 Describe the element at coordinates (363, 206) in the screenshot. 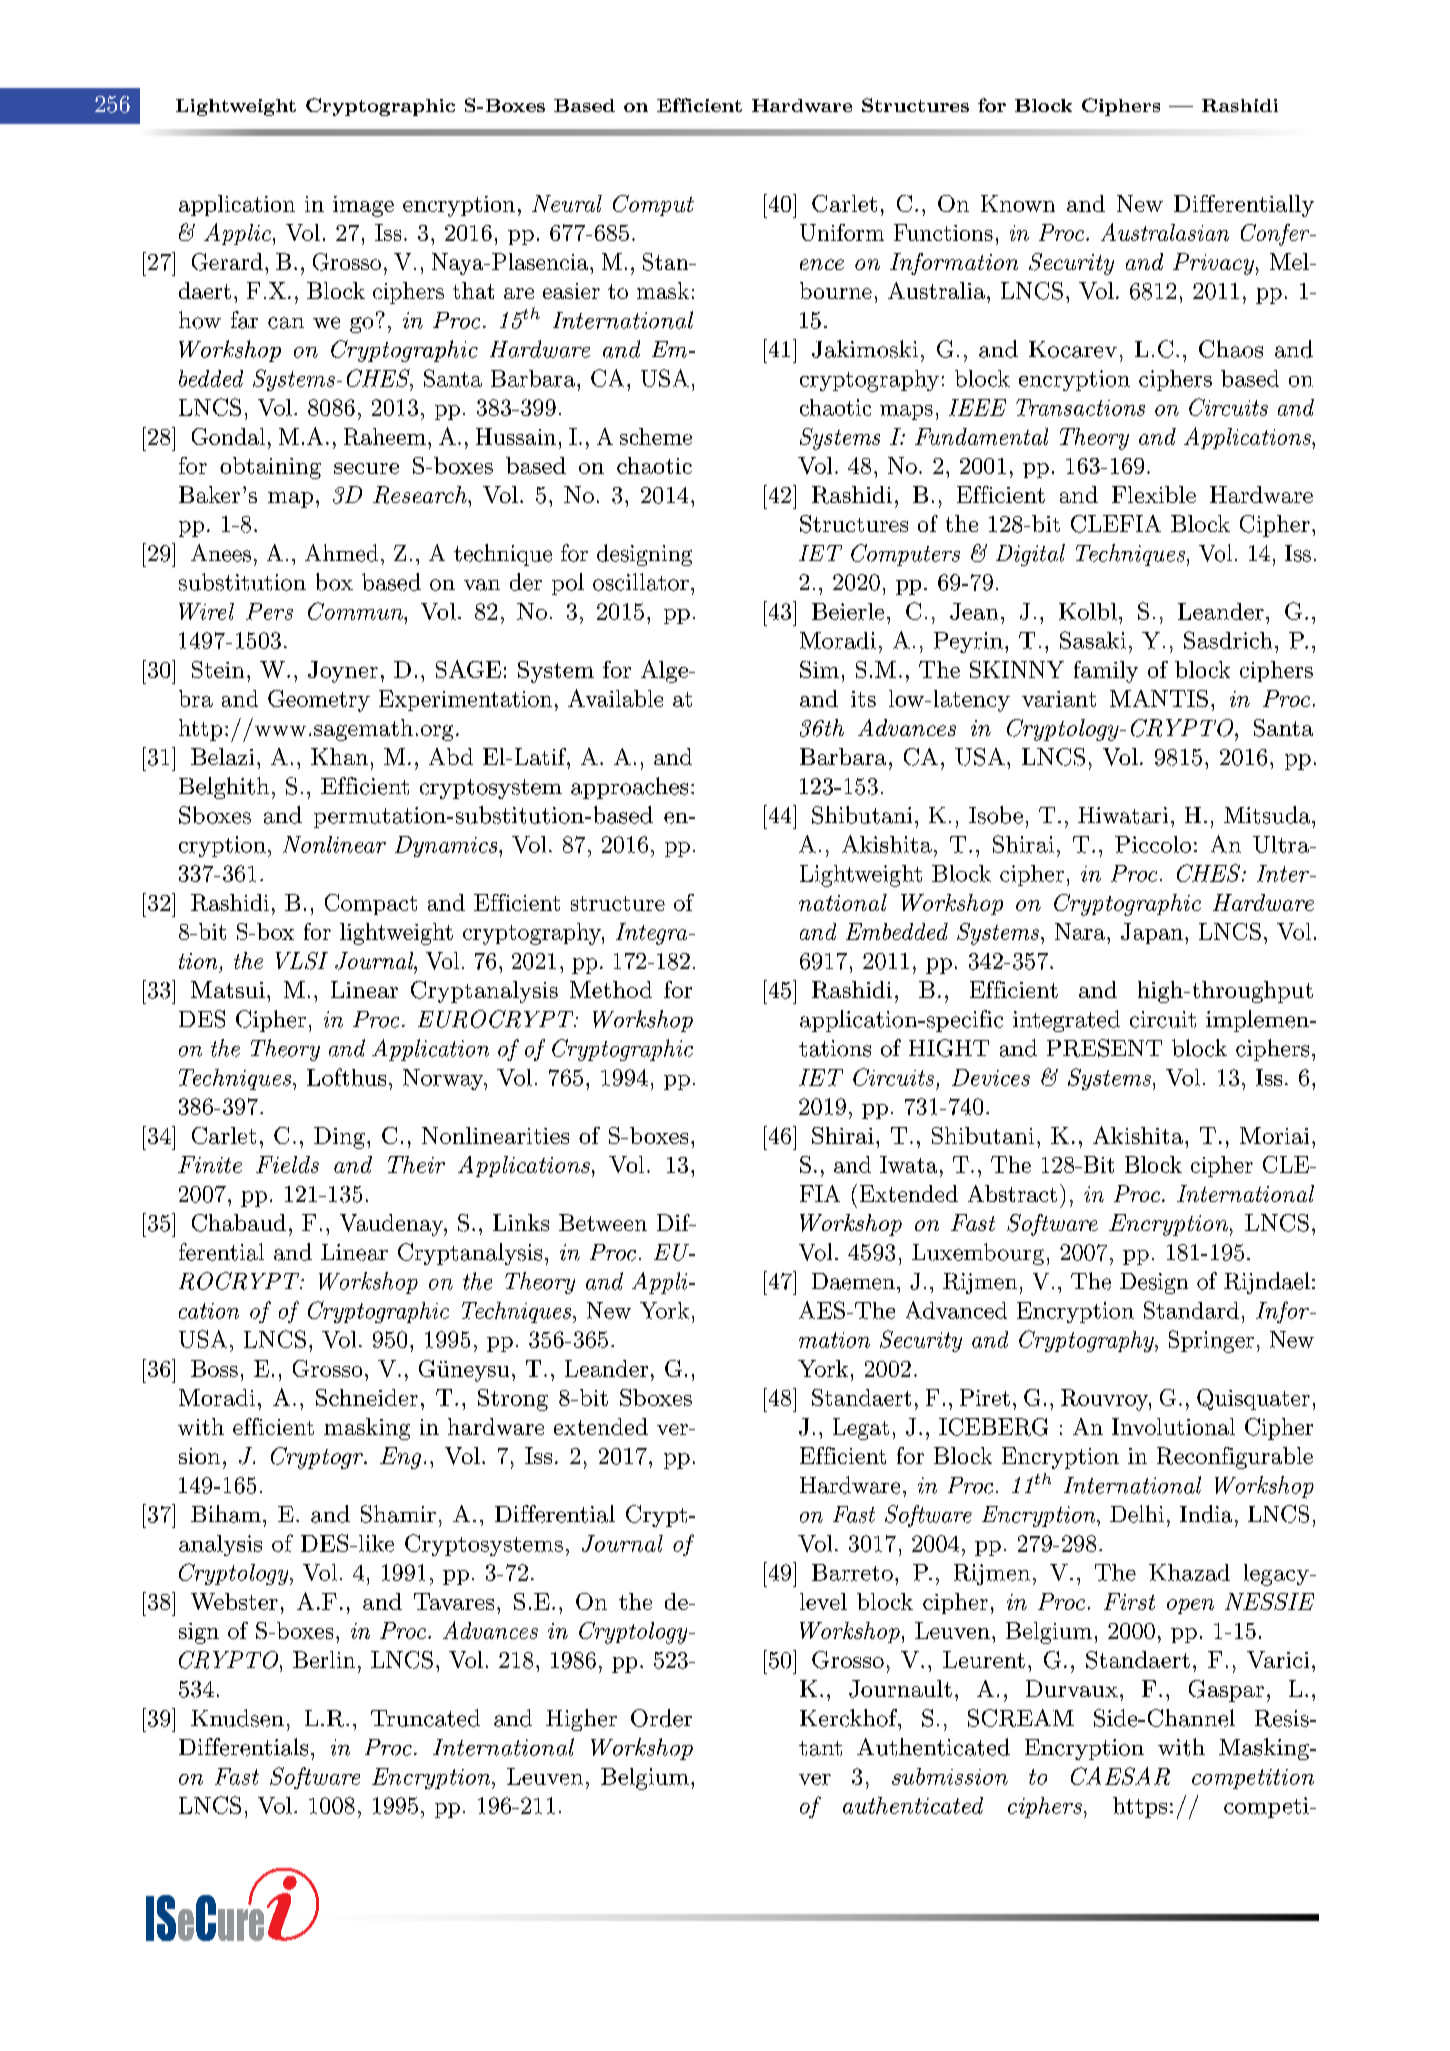

I see `image` at that location.
